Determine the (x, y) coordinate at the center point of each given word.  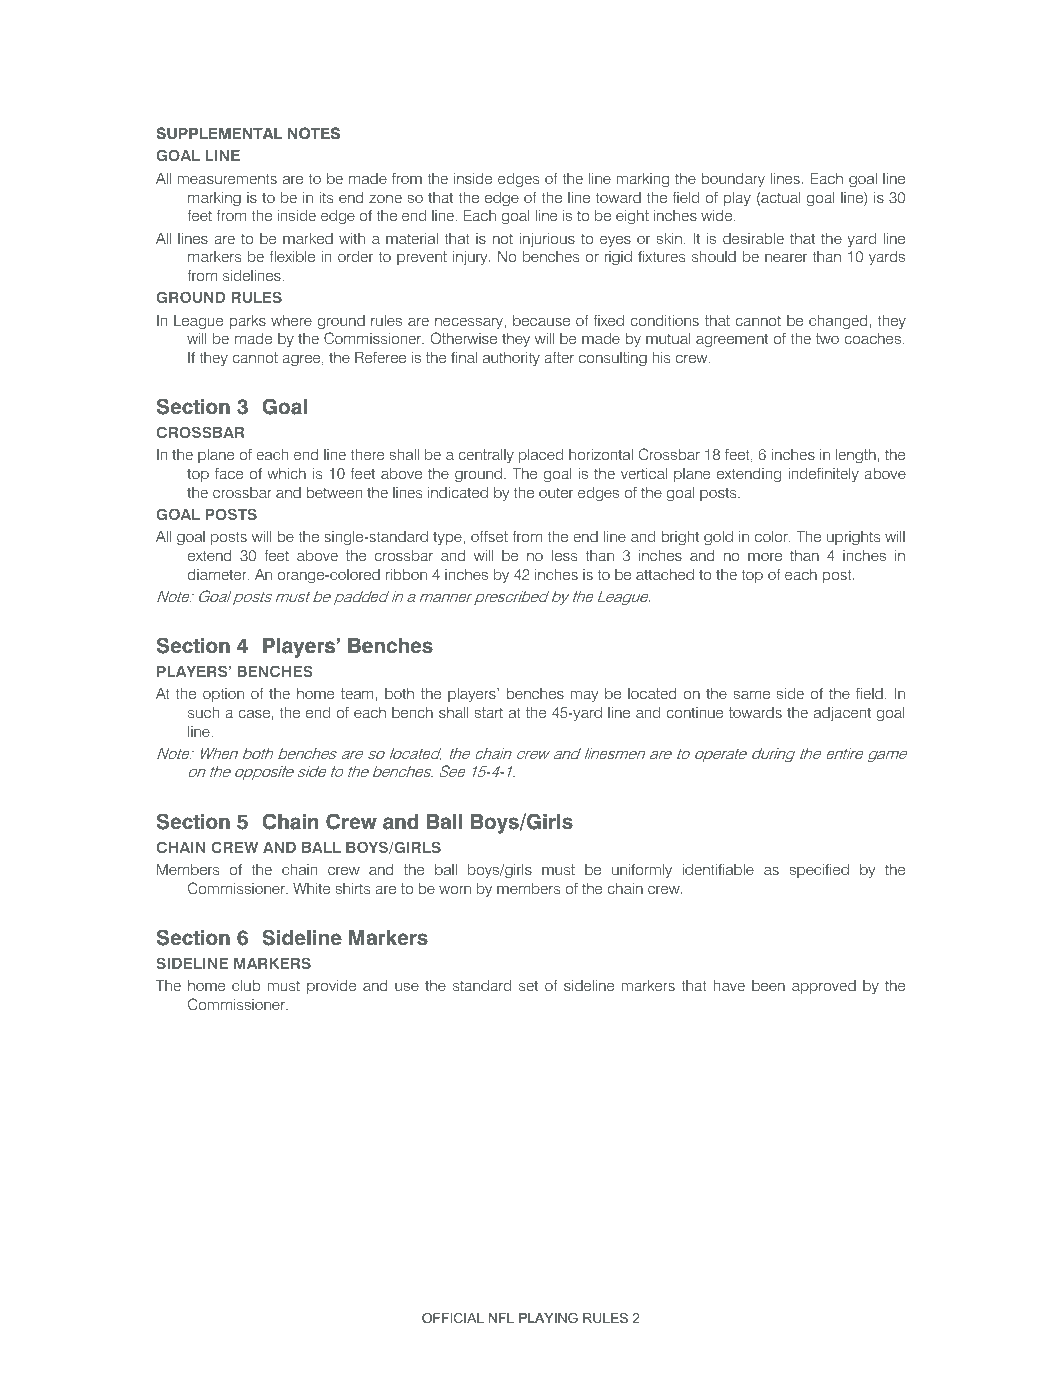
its (326, 197)
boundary (733, 180)
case (254, 713)
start (489, 712)
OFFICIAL (453, 1318)
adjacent (842, 714)
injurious (547, 240)
